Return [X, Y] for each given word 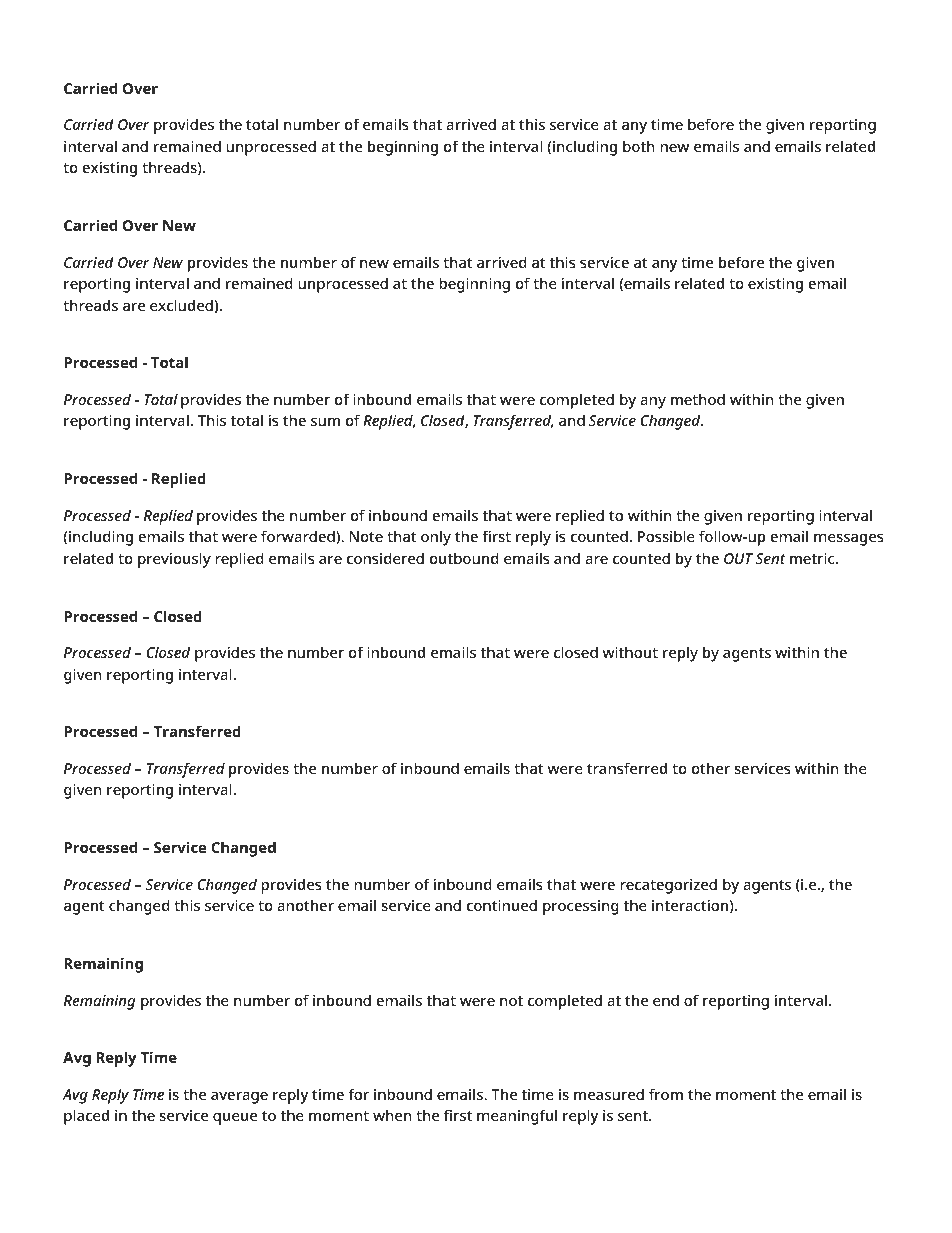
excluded [182, 305]
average [239, 1098]
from [666, 1094]
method [698, 399]
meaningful [517, 1117]
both [639, 146]
